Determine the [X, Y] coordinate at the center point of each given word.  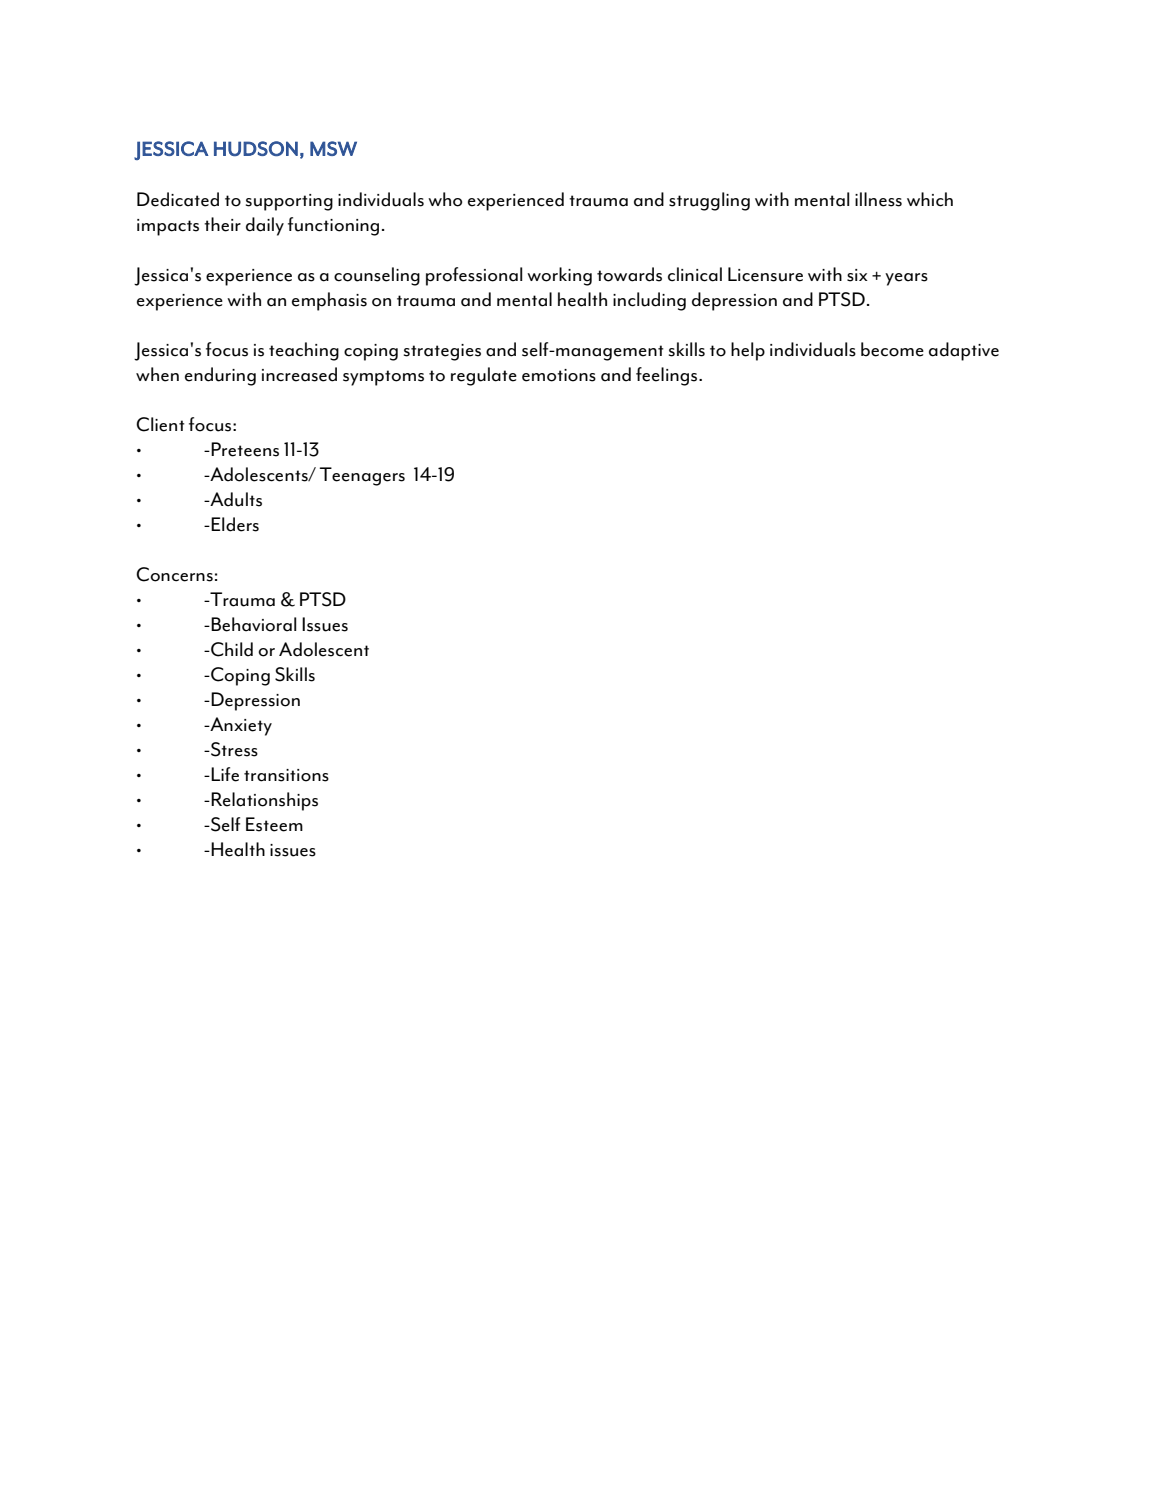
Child [231, 649]
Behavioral [252, 624]
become [892, 349]
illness [878, 199]
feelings [668, 376]
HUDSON [256, 148]
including [649, 301]
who [445, 199]
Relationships [263, 801]
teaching [304, 351]
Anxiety [240, 726]
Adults [235, 499]
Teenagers [362, 476]
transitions [286, 775]
